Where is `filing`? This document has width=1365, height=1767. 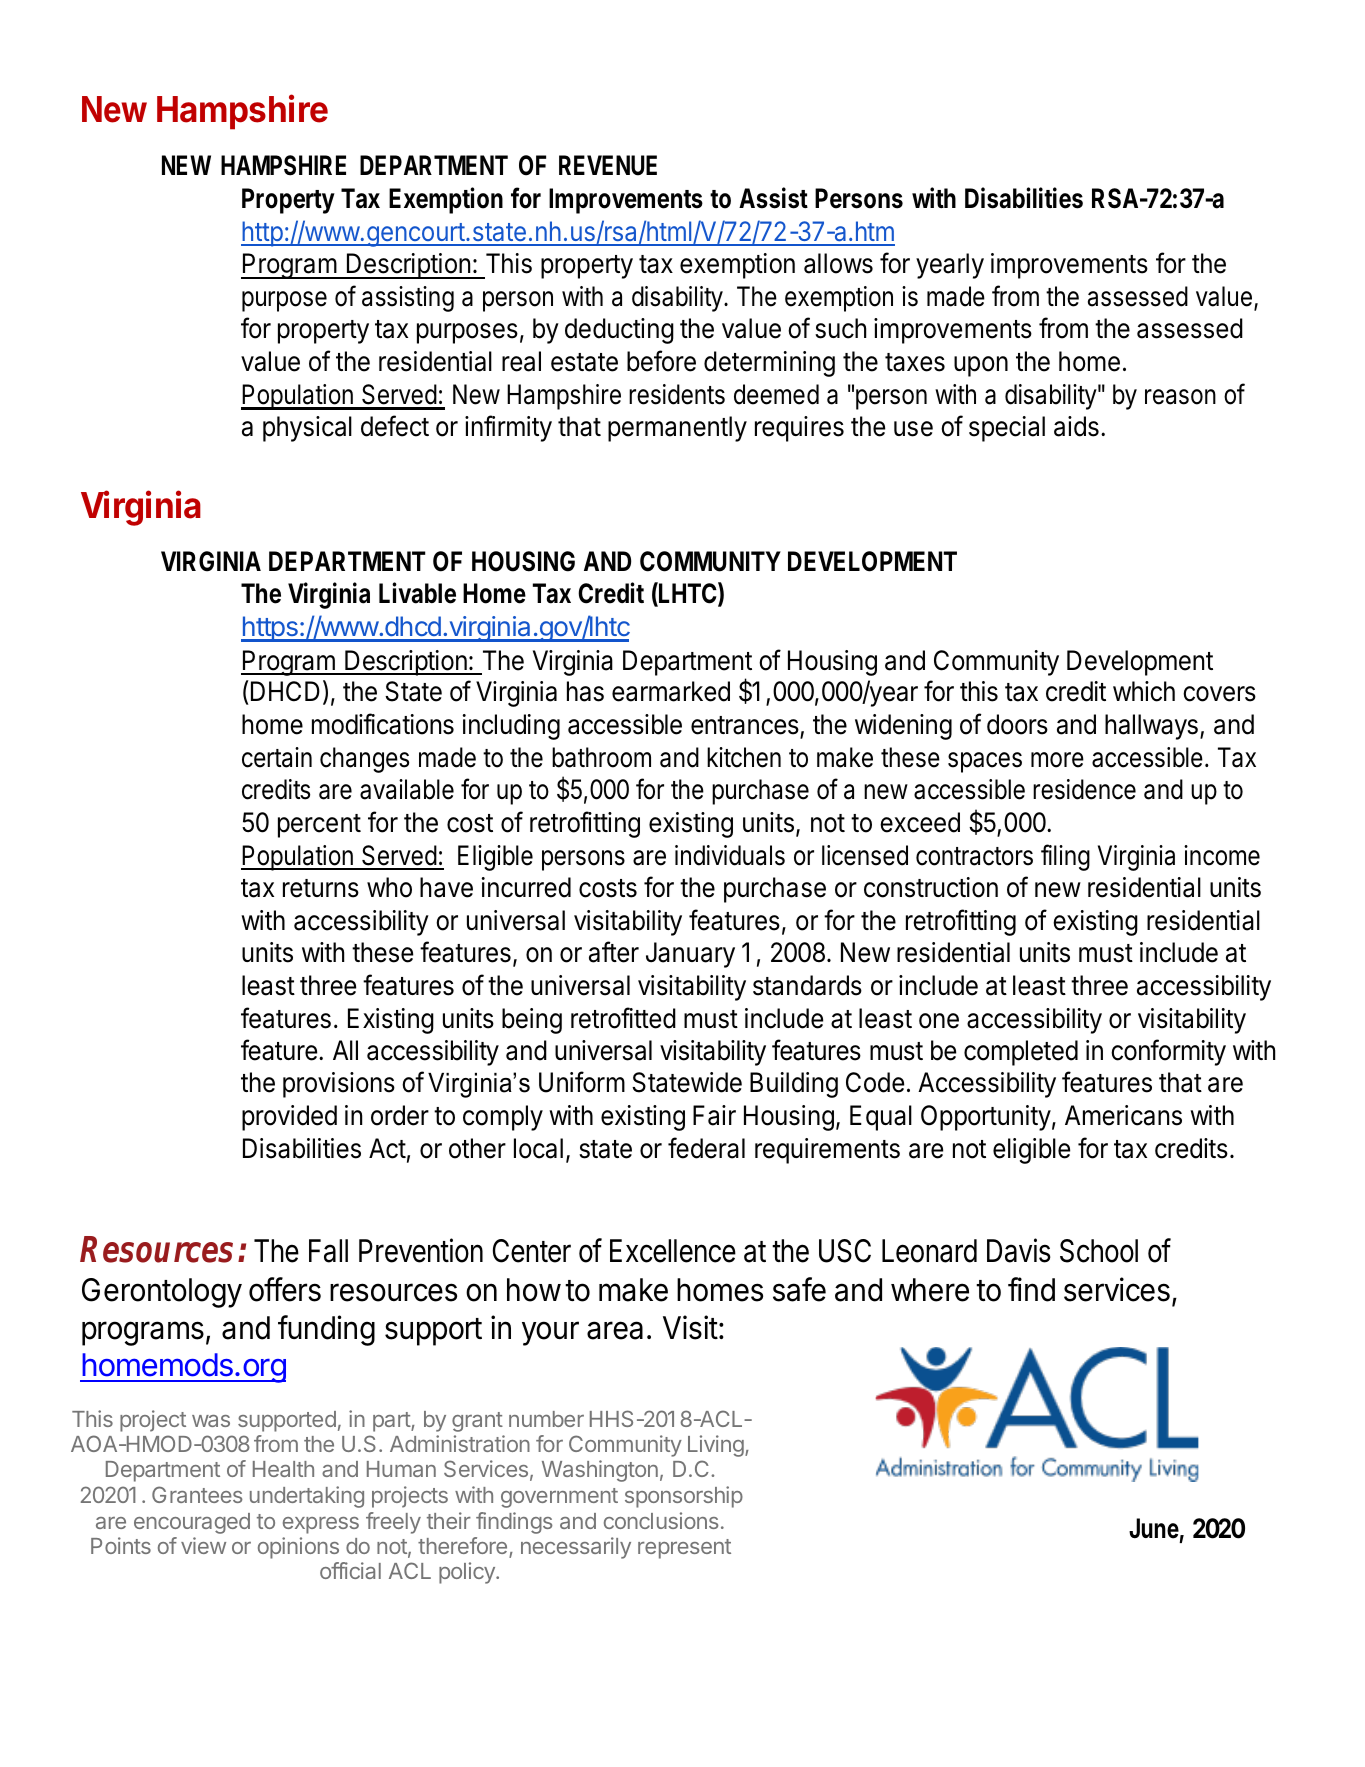 filing is located at coordinates (1065, 857).
